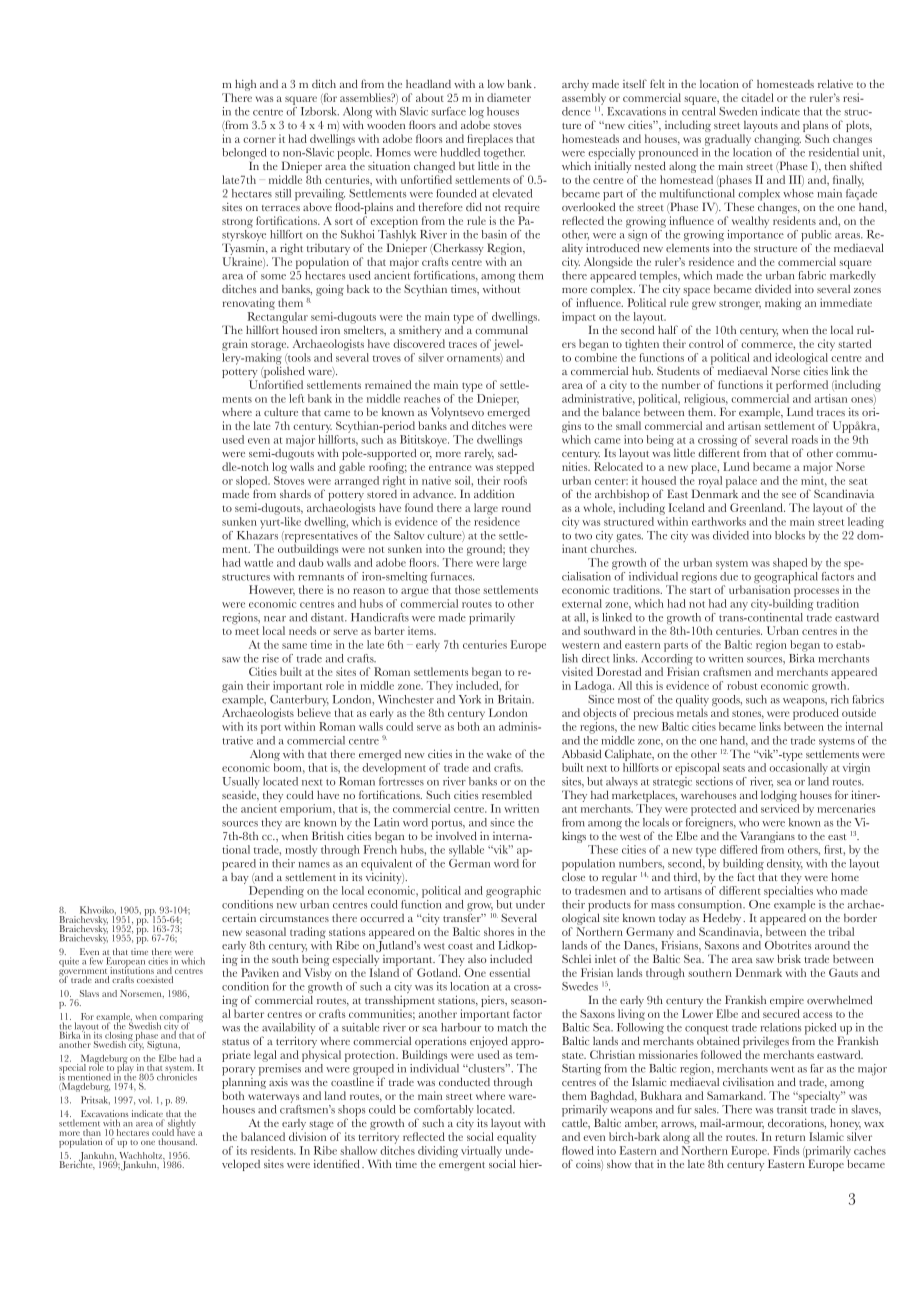 The image size is (924, 1308). What do you see at coordinates (785, 866) in the screenshot?
I see `density` at bounding box center [785, 866].
